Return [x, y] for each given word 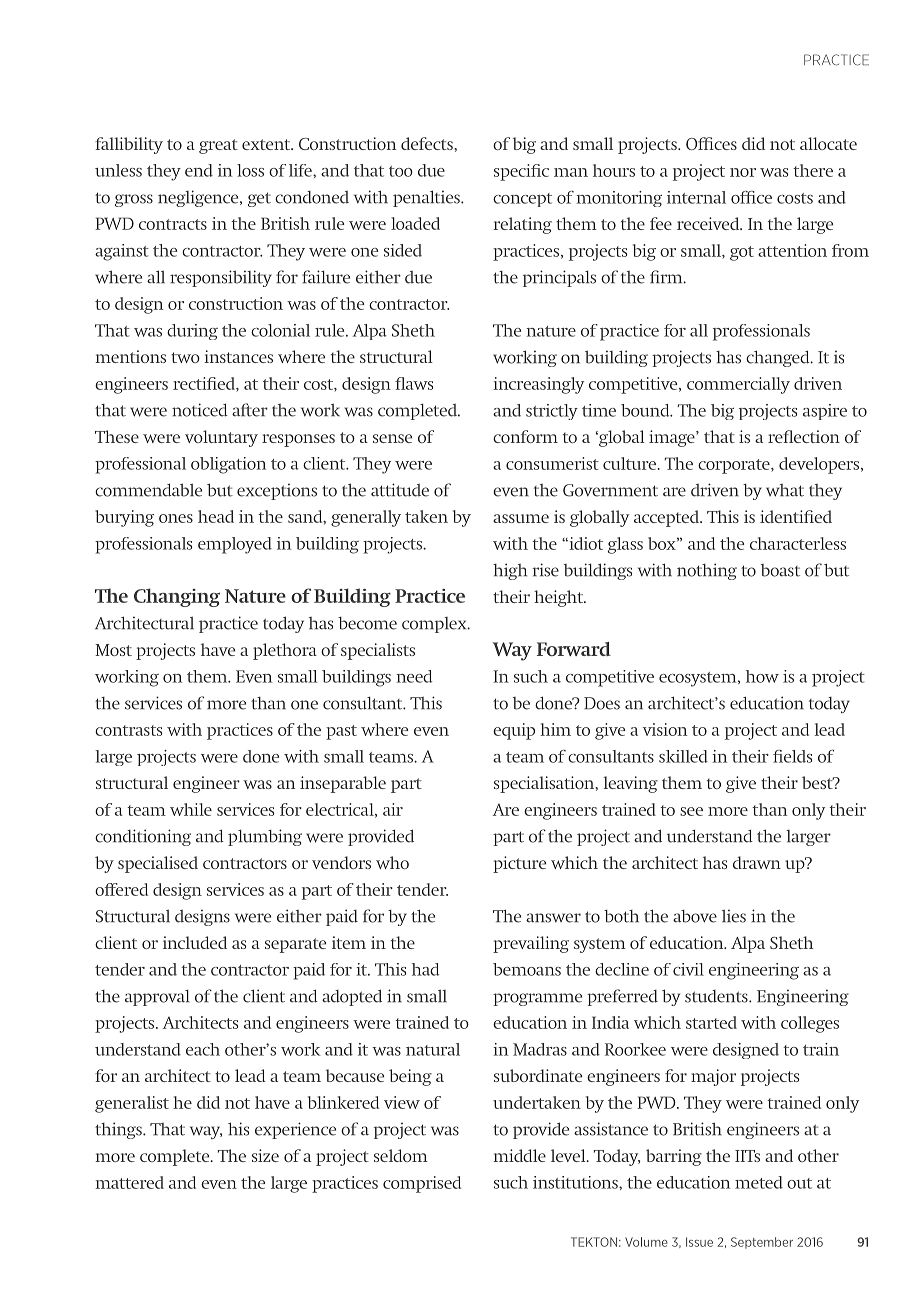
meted [759, 1182]
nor [743, 172]
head [216, 516]
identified [796, 516]
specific [521, 172]
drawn [757, 862]
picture [519, 864]
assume [521, 518]
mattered [129, 1182]
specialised [158, 864]
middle [519, 1155]
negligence [199, 198]
